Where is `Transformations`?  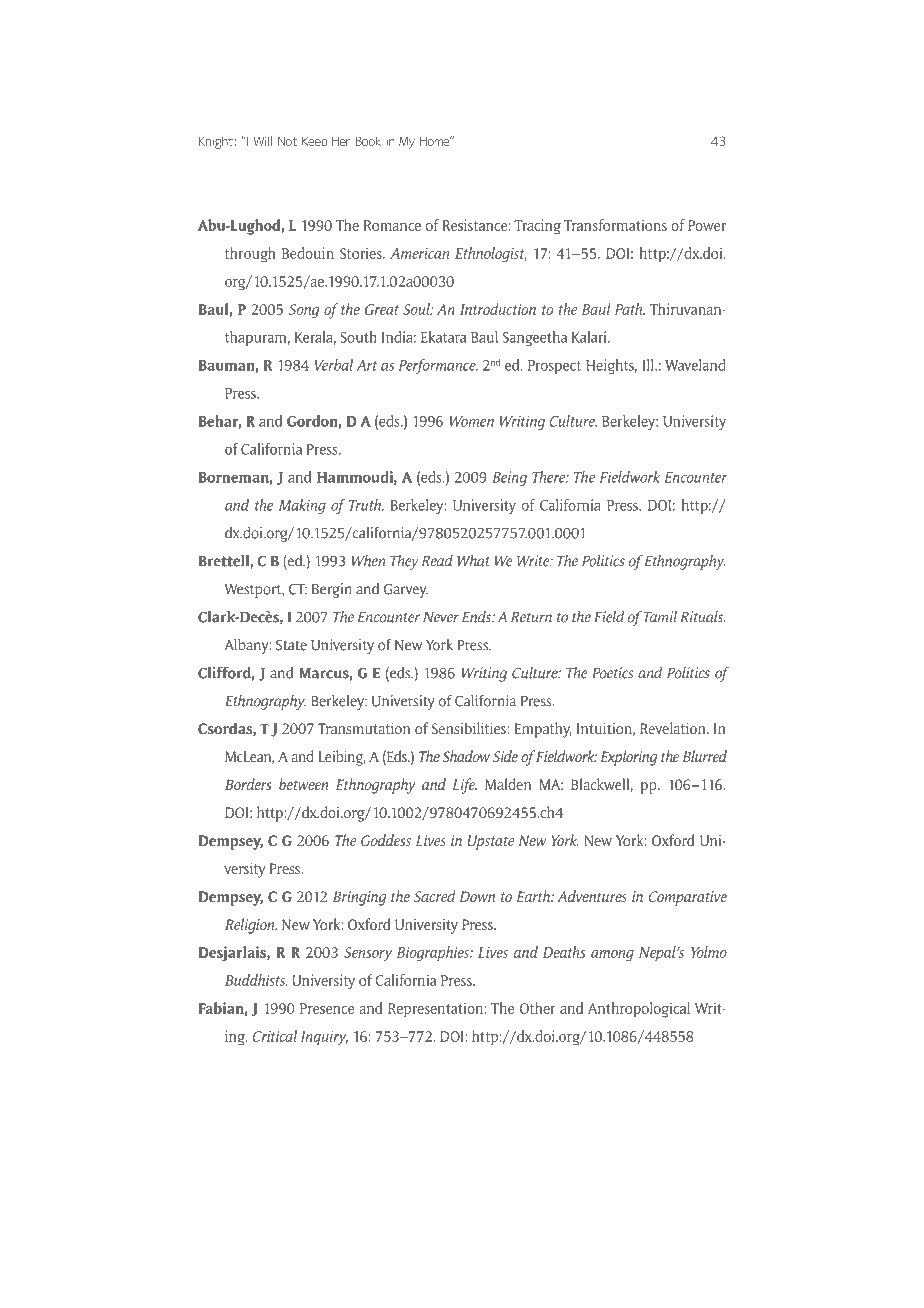 Transformations is located at coordinates (615, 225).
